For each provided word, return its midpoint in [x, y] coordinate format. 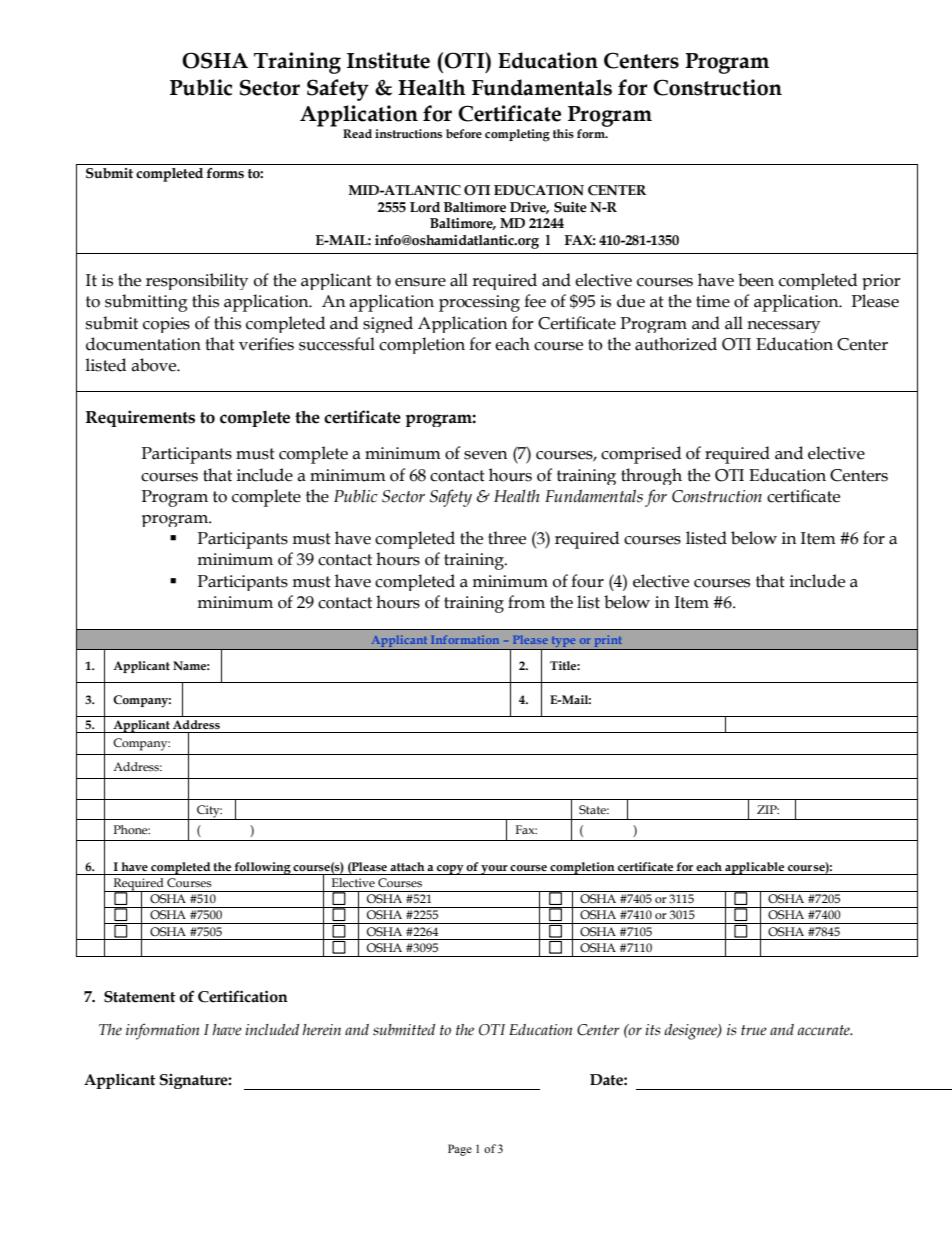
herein [321, 1030]
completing [517, 135]
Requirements [140, 418]
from [526, 602]
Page [460, 1150]
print [608, 642]
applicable [755, 868]
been [756, 280]
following [262, 868]
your [494, 870]
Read [357, 133]
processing [479, 303]
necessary [783, 327]
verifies [266, 344]
